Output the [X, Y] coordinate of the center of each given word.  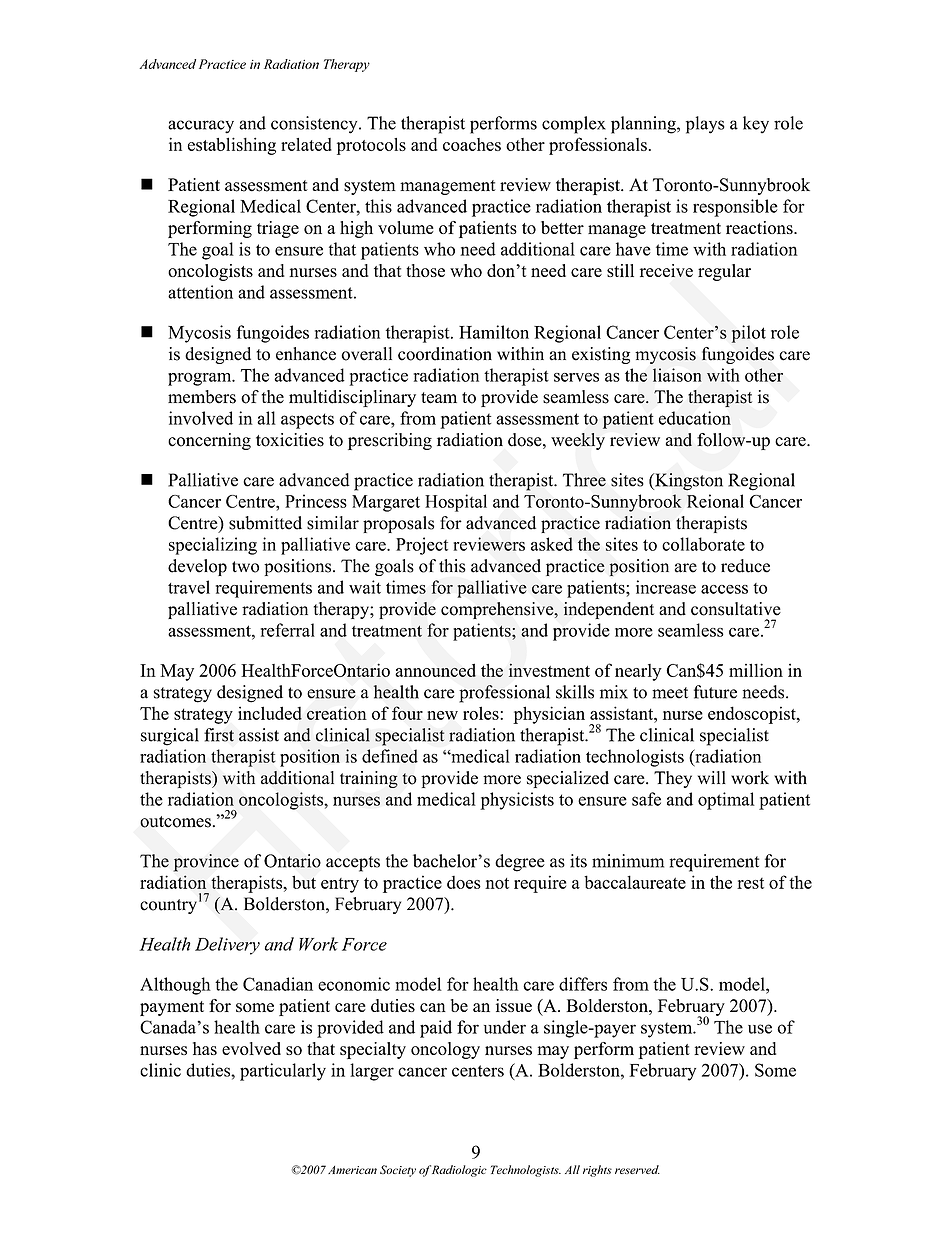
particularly [283, 1072]
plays [705, 125]
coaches [472, 144]
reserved [637, 1169]
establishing [232, 146]
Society [398, 1171]
